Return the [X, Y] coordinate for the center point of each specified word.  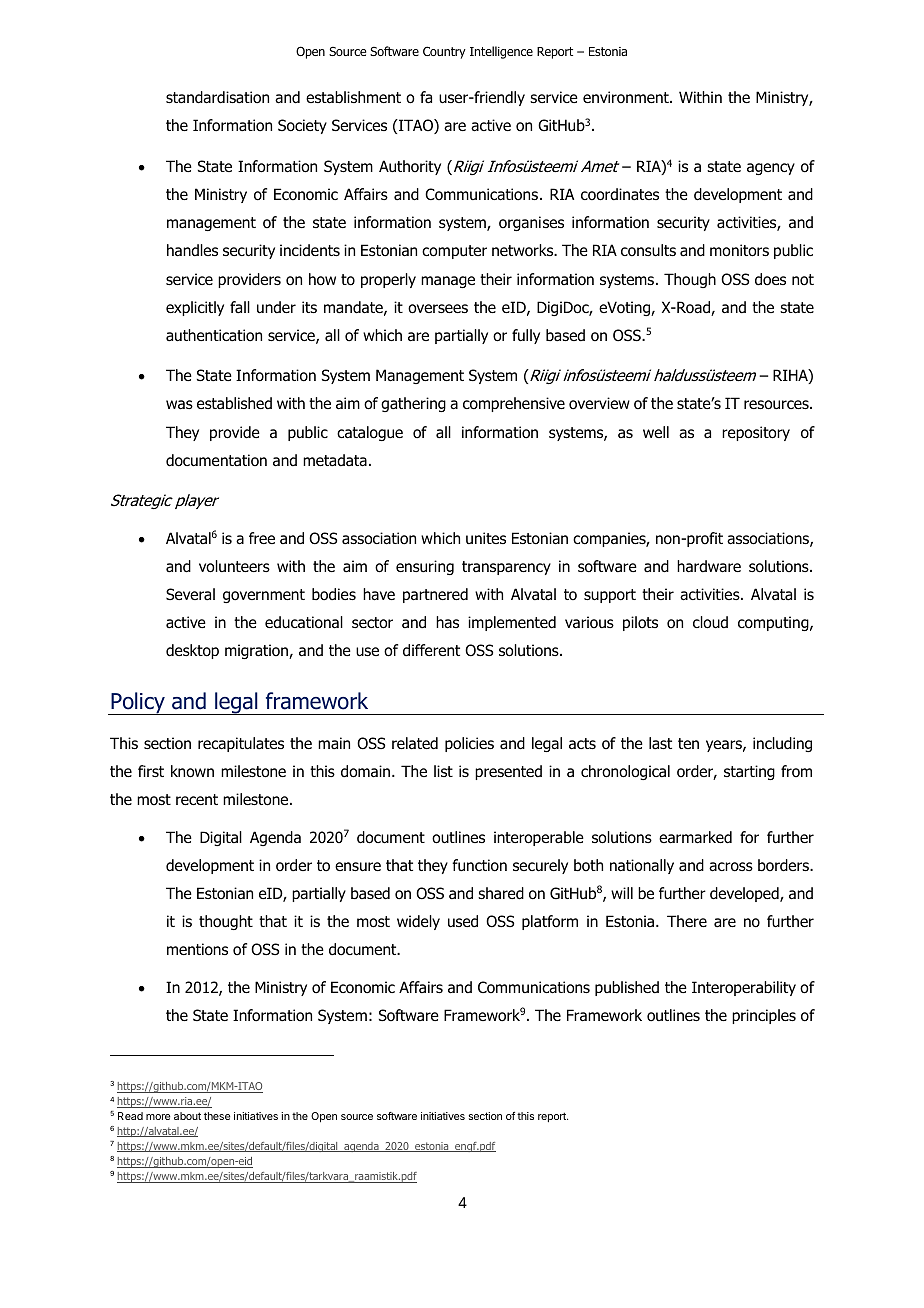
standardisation [217, 97]
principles [764, 1016]
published [627, 988]
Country [444, 52]
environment [627, 97]
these [217, 1116]
